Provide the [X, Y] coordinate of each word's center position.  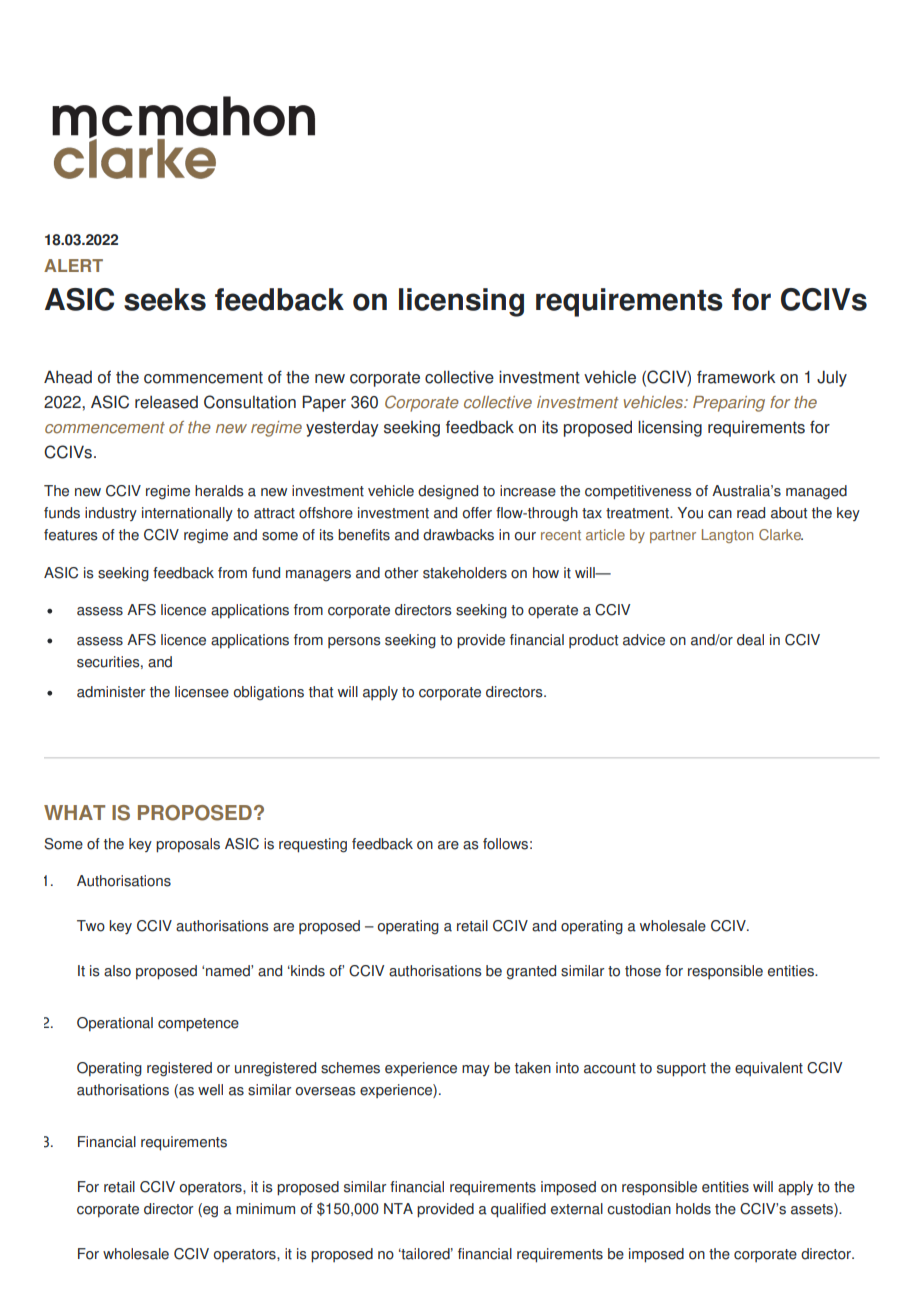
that [321, 692]
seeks [165, 299]
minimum [265, 1209]
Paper [324, 403]
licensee [202, 692]
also [117, 971]
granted [531, 972]
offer [477, 513]
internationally [187, 514]
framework [736, 377]
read [751, 513]
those [643, 971]
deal [750, 640]
